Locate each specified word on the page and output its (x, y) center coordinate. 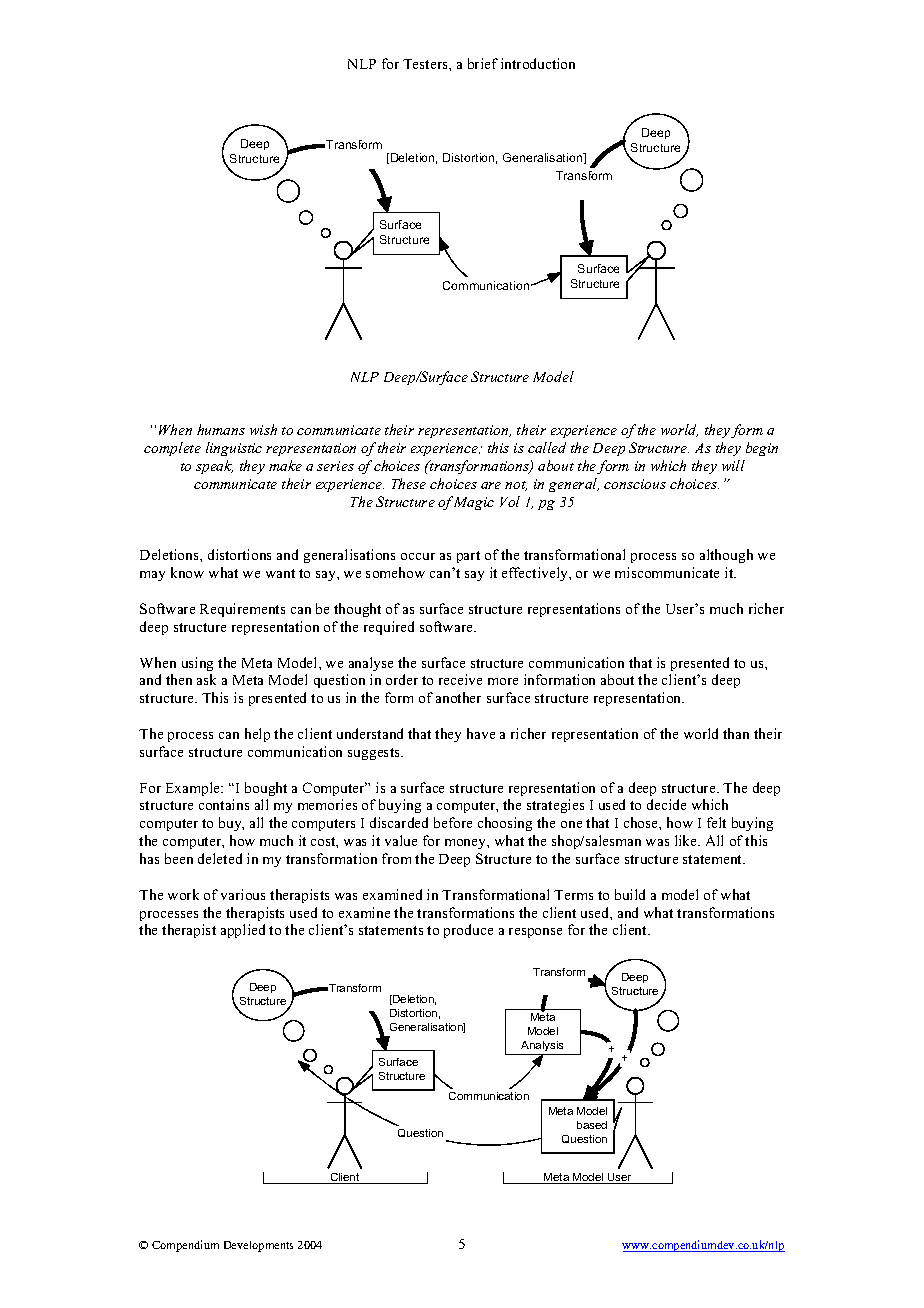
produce (468, 931)
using (197, 664)
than (736, 733)
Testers (426, 64)
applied (243, 931)
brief (483, 63)
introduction (538, 63)
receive (460, 679)
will (733, 465)
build (630, 894)
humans (221, 429)
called (547, 447)
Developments (258, 1246)
